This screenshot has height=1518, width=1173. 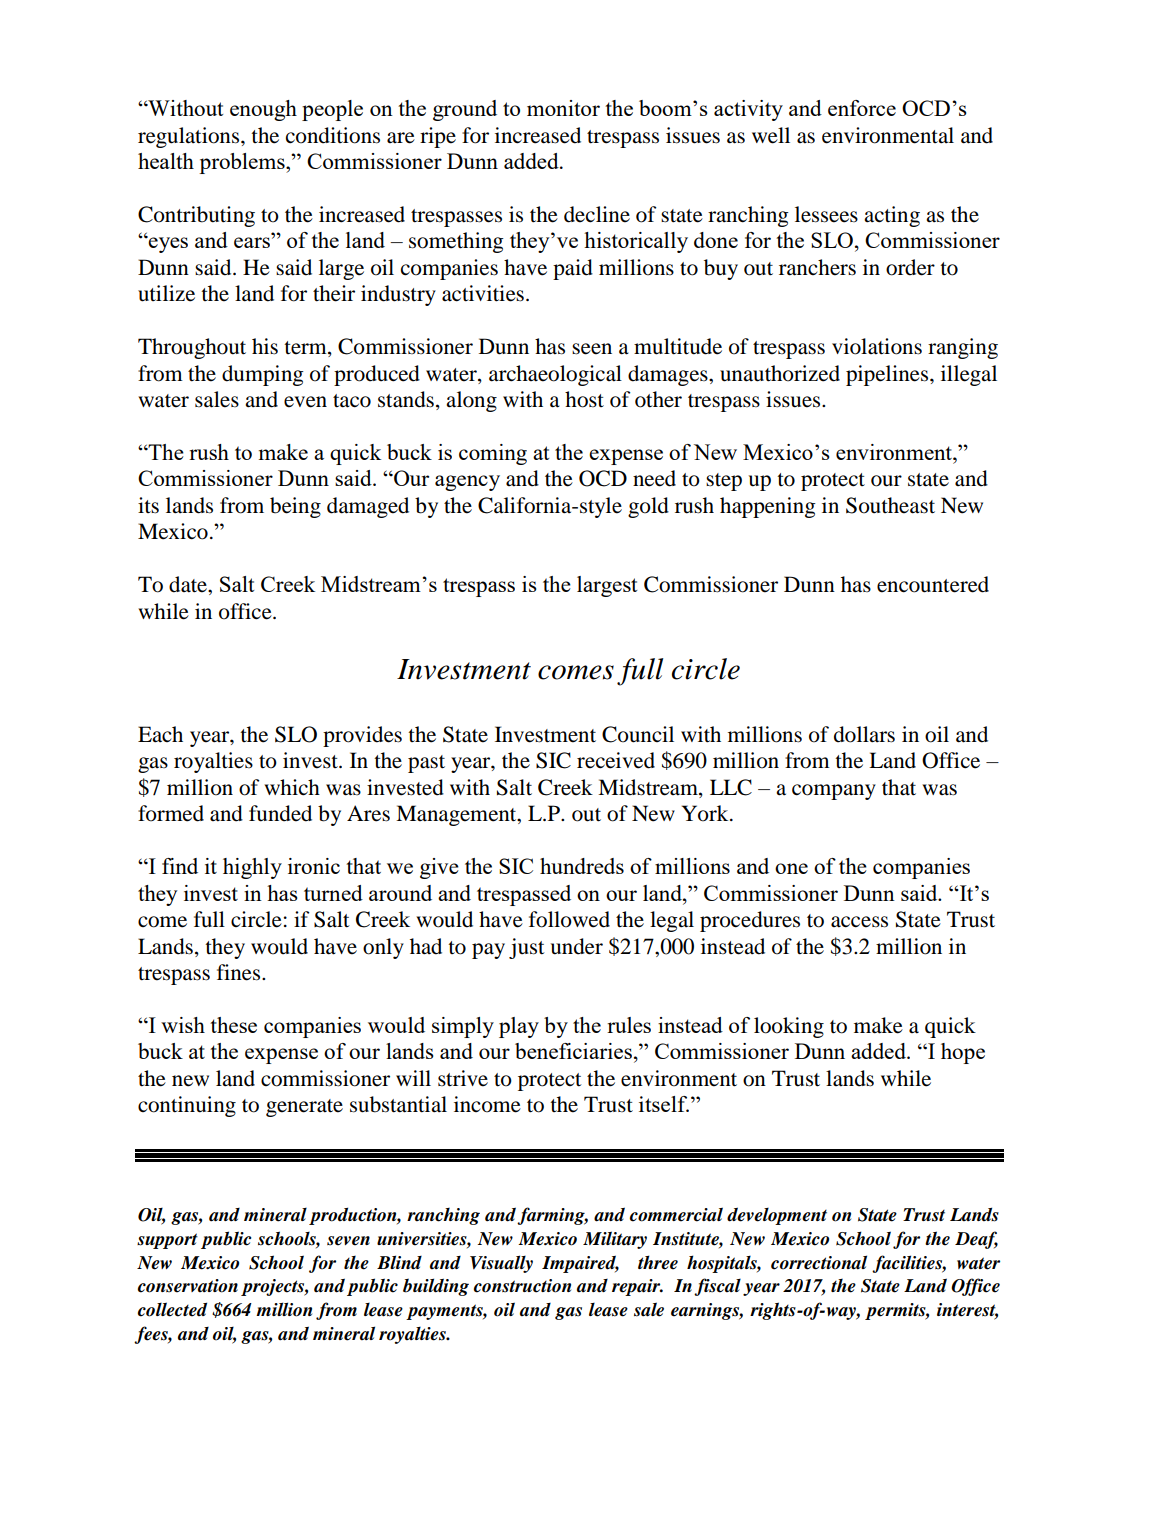 What do you see at coordinates (160, 734) in the screenshot?
I see `Each` at bounding box center [160, 734].
